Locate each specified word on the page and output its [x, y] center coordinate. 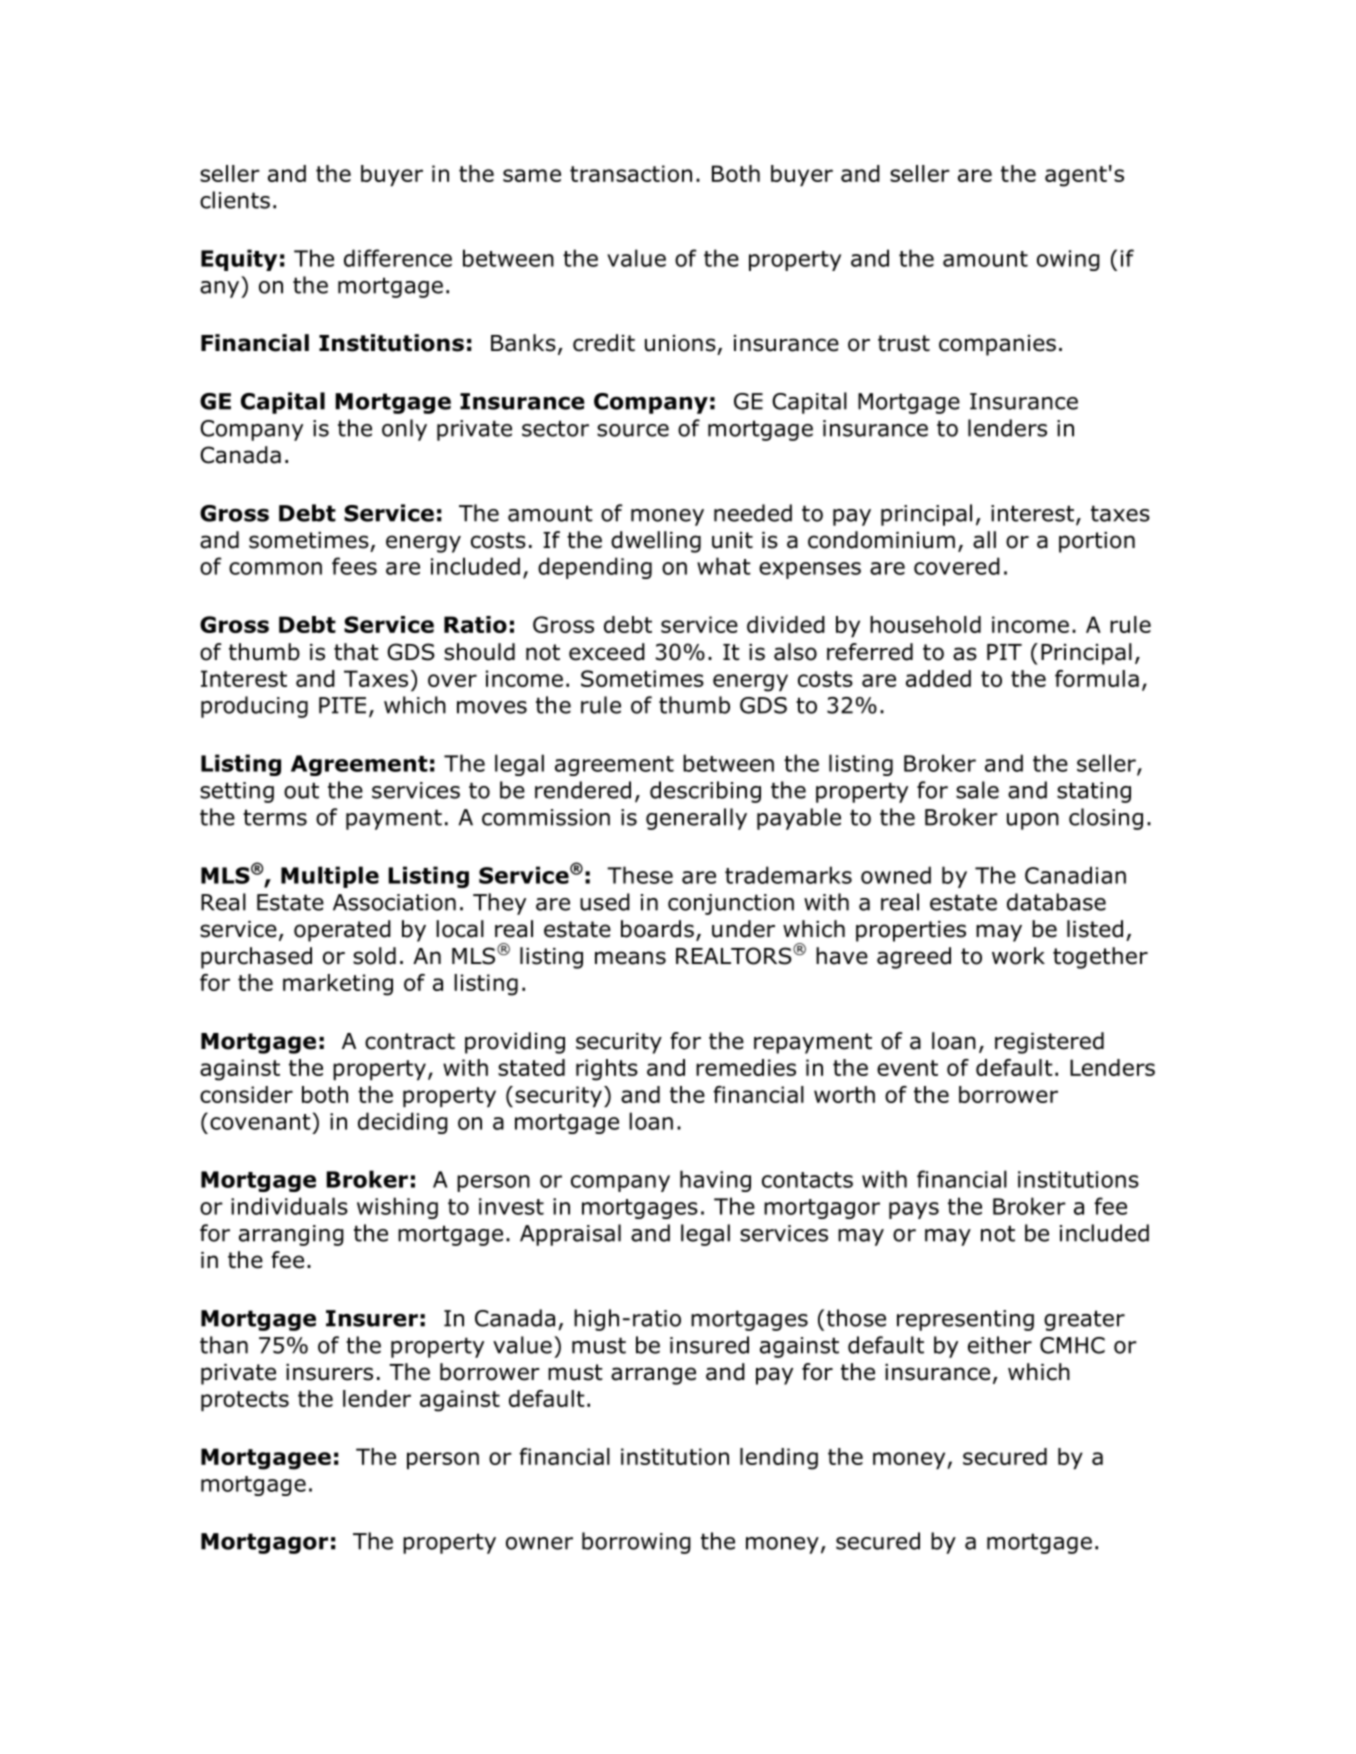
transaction [631, 173]
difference [398, 258]
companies [997, 345]
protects [245, 1401]
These [640, 875]
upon [1033, 821]
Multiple [330, 877]
